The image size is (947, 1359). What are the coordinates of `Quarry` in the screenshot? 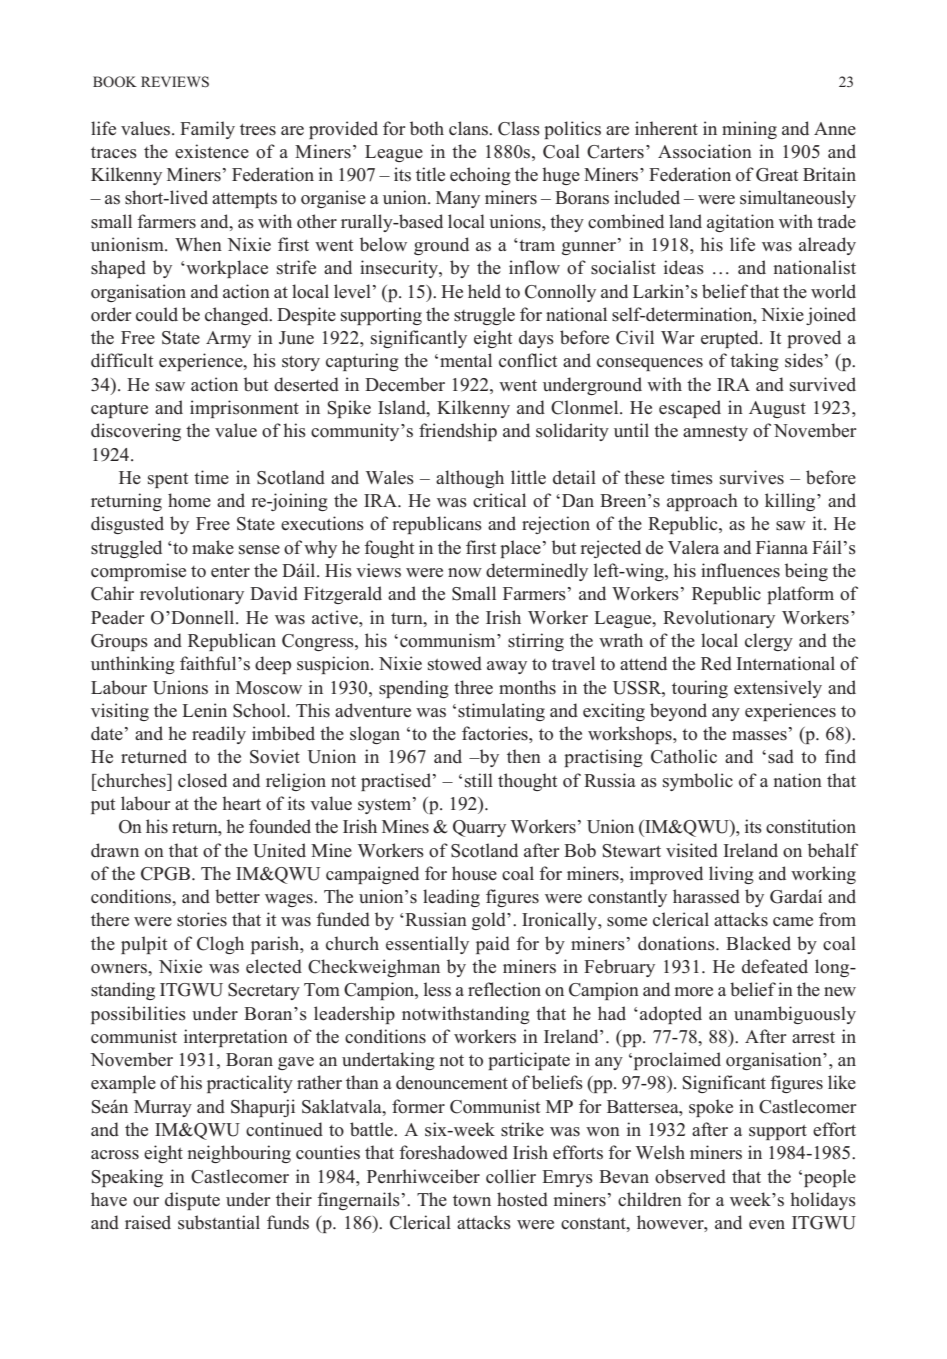 It's located at (479, 828).
